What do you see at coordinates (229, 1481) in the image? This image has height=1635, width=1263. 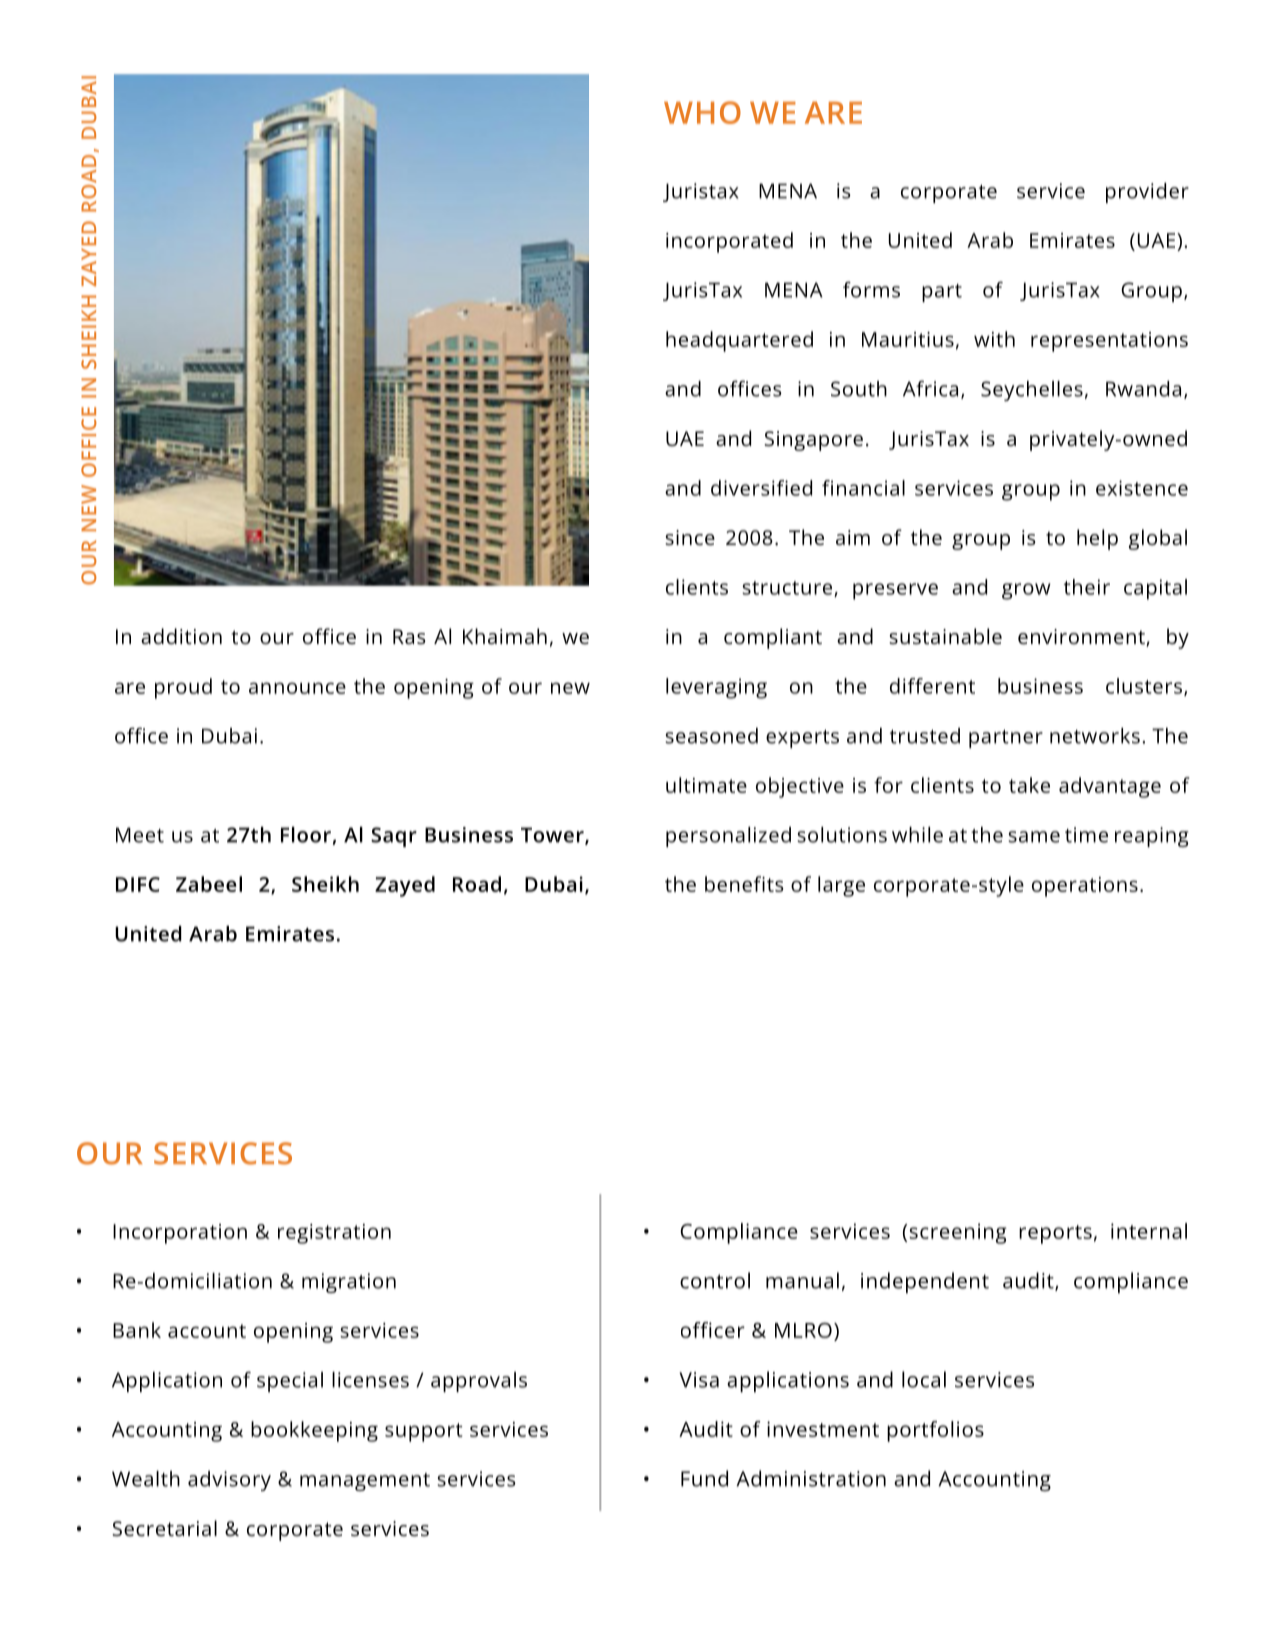 I see `advisory` at bounding box center [229, 1481].
